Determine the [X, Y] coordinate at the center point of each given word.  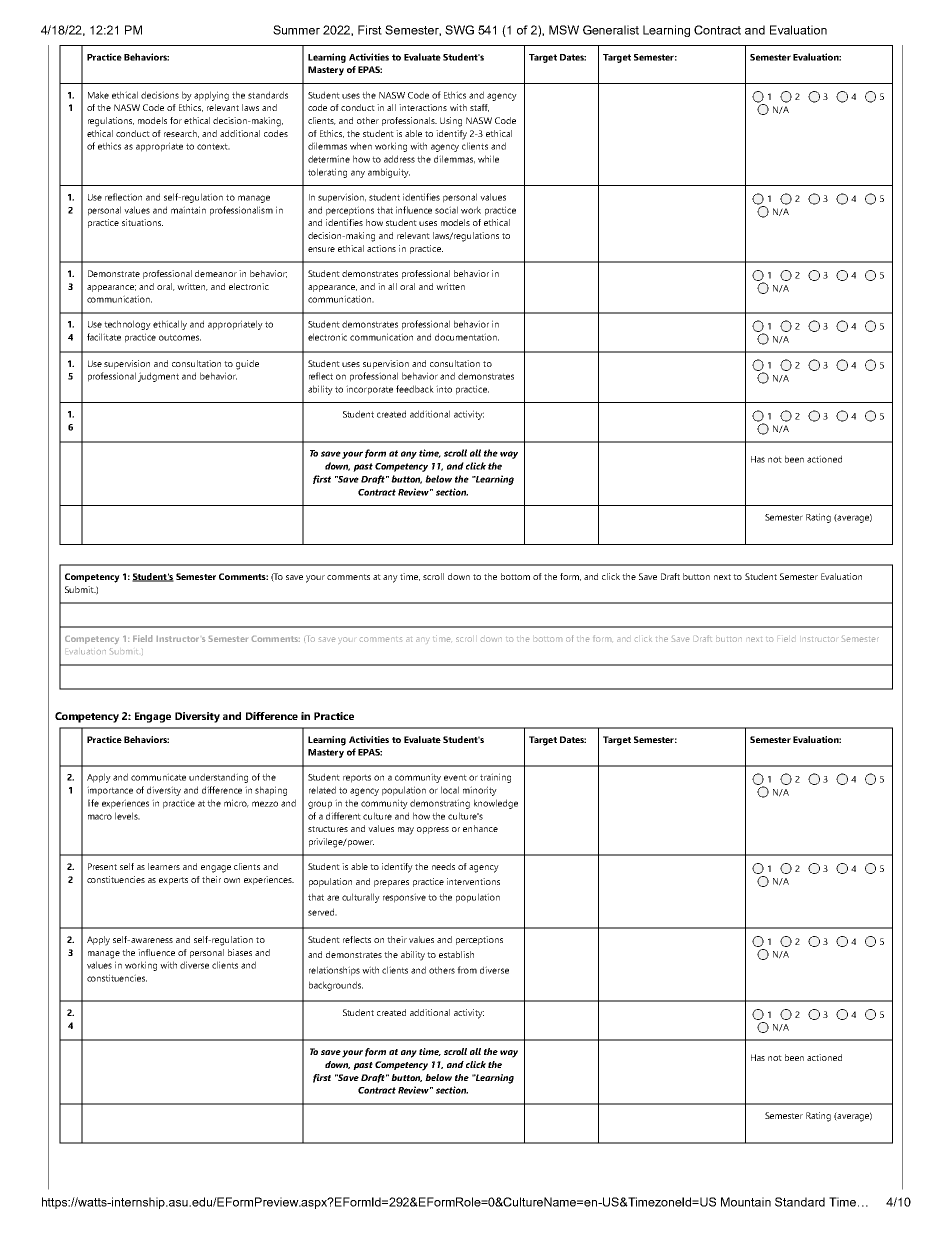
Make [98, 95]
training [495, 778]
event [455, 777]
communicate [158, 777]
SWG [459, 30]
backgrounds [336, 986]
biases [240, 952]
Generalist [611, 30]
